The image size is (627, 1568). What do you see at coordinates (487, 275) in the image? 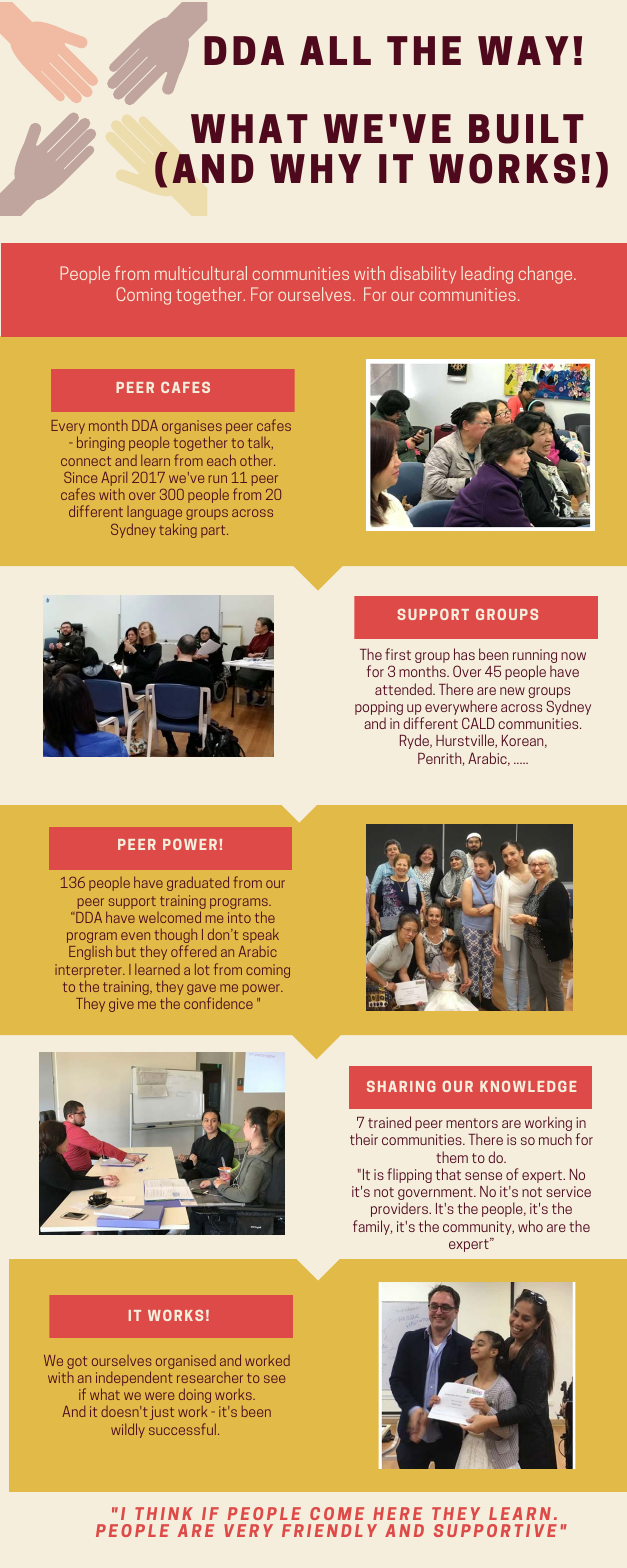
I see `leading` at bounding box center [487, 275].
